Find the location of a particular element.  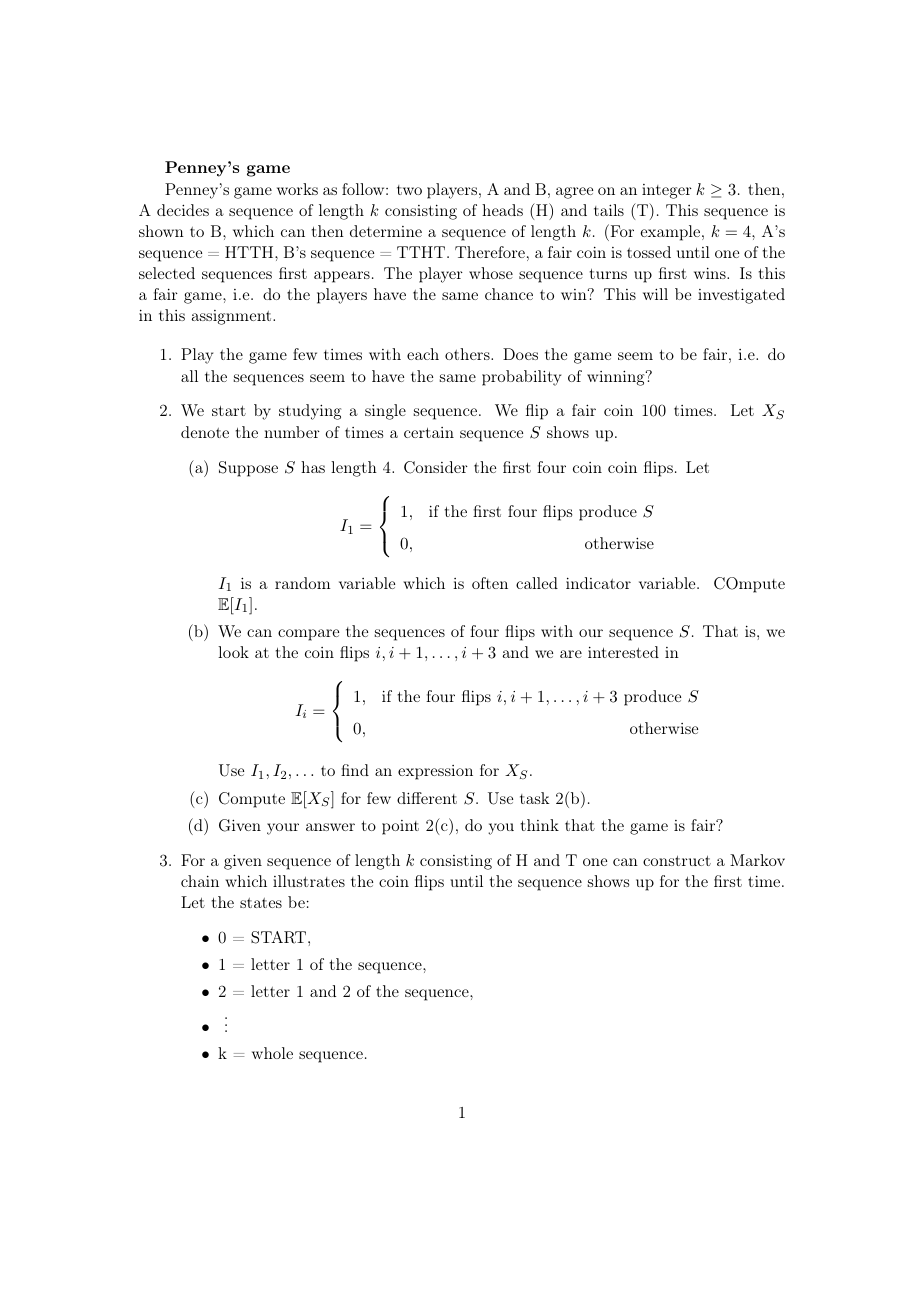

often is located at coordinates (490, 583).
